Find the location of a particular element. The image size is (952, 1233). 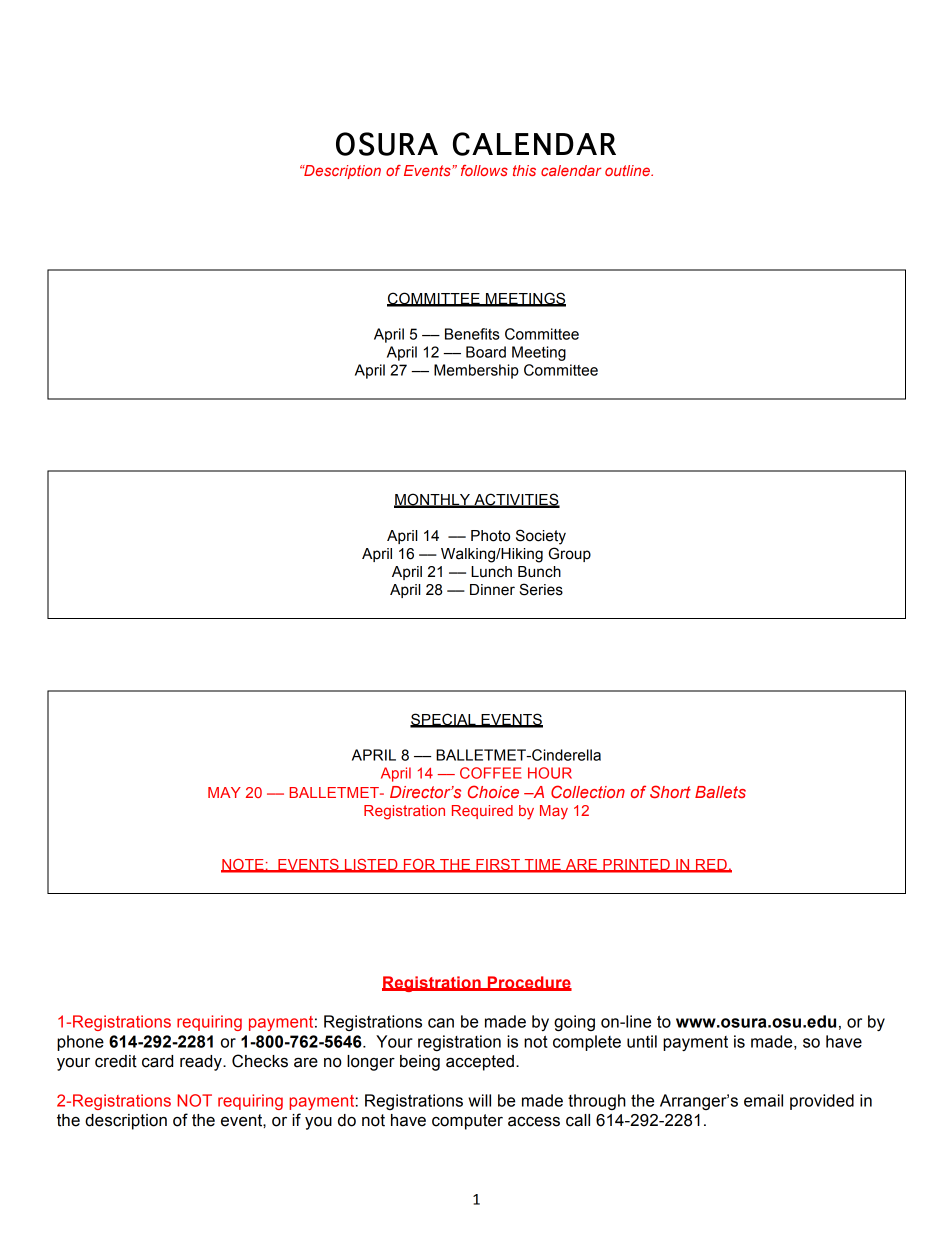

card is located at coordinates (157, 1061).
